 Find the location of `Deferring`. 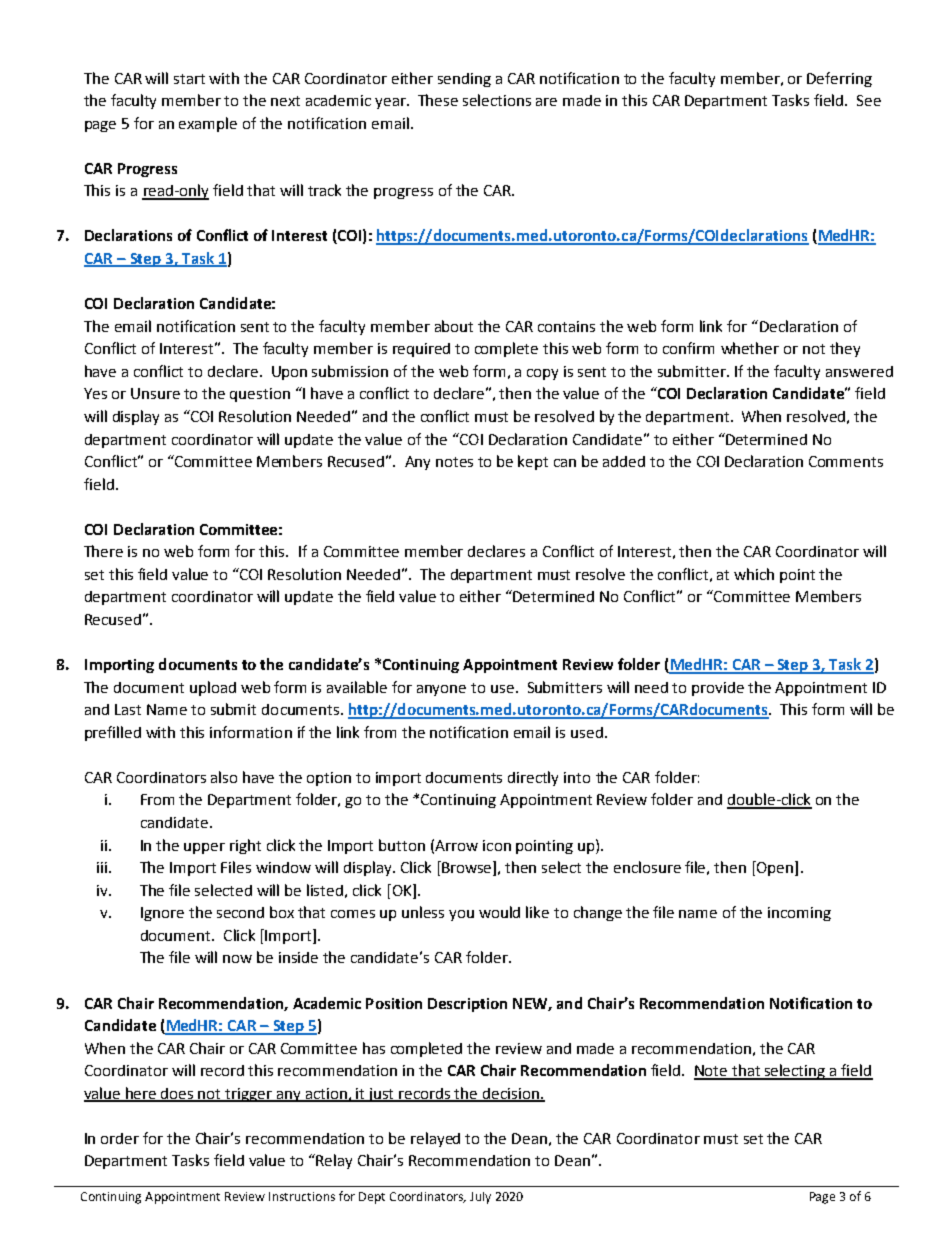

Deferring is located at coordinates (839, 79).
